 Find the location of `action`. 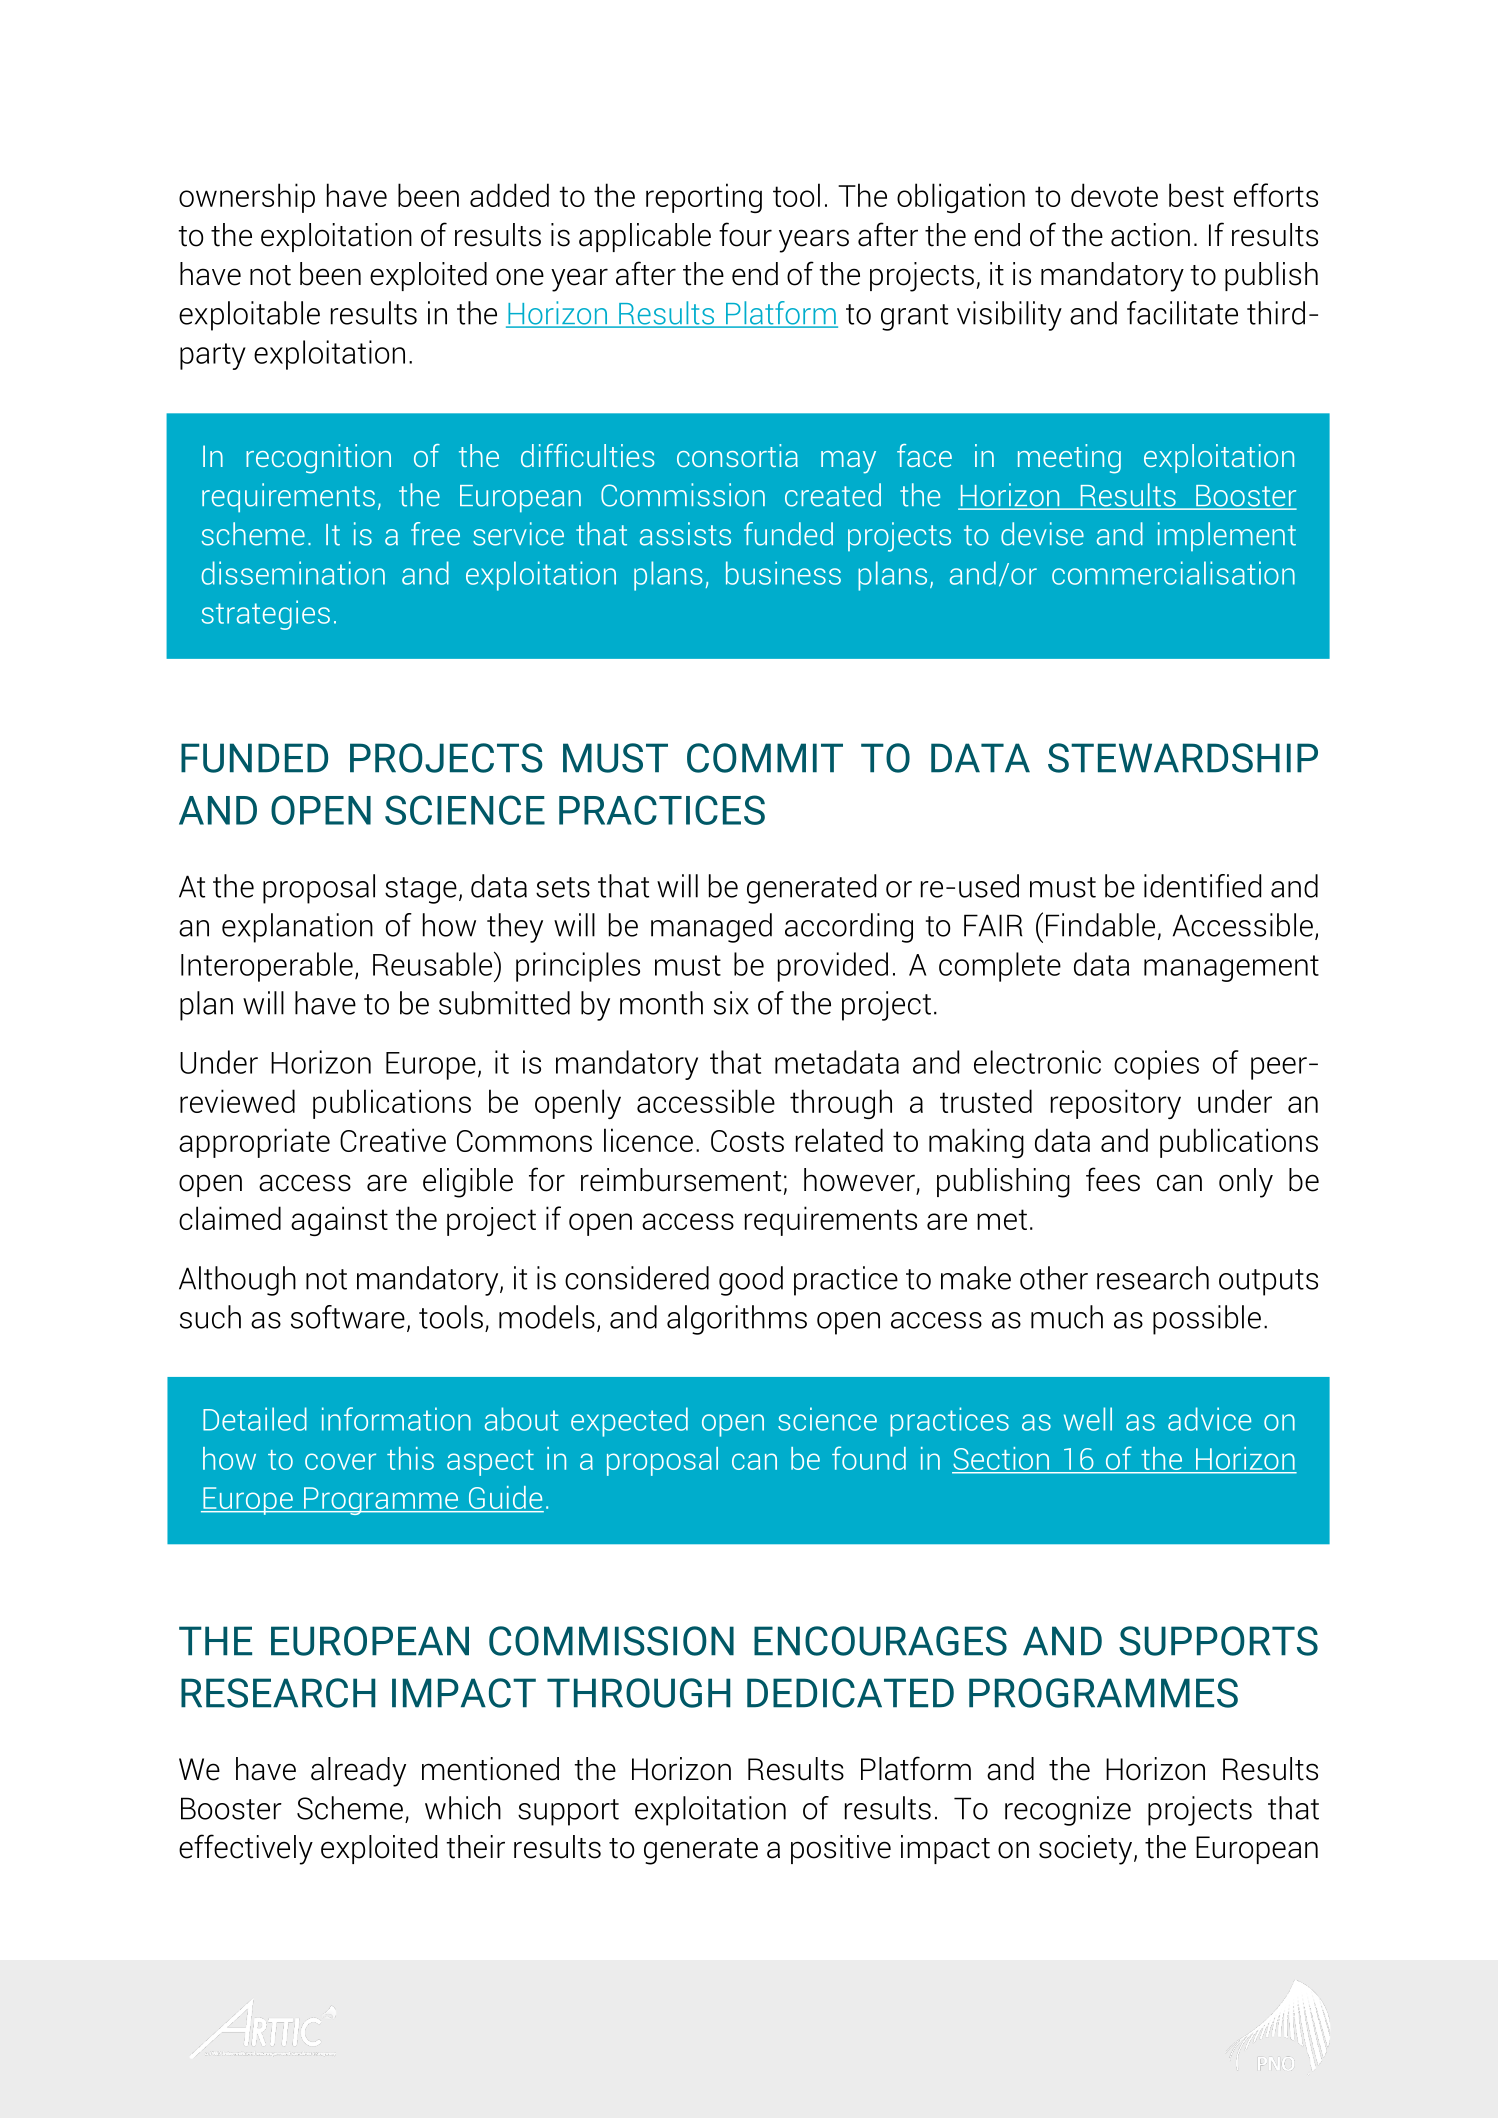

action is located at coordinates (1150, 235).
